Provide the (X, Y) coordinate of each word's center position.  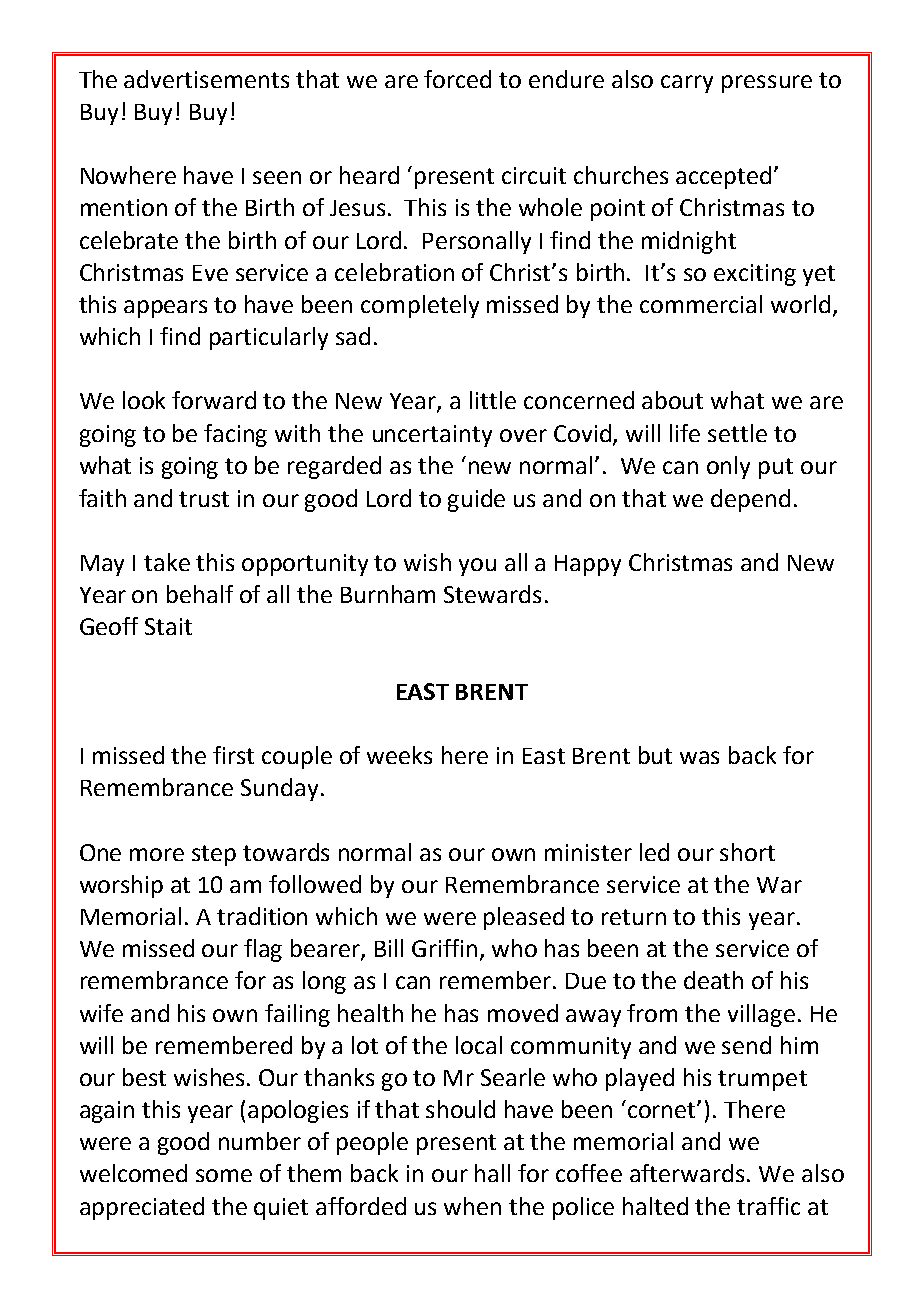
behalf (200, 594)
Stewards (492, 594)
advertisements (206, 79)
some (224, 1175)
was (699, 757)
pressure (767, 84)
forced (457, 79)
